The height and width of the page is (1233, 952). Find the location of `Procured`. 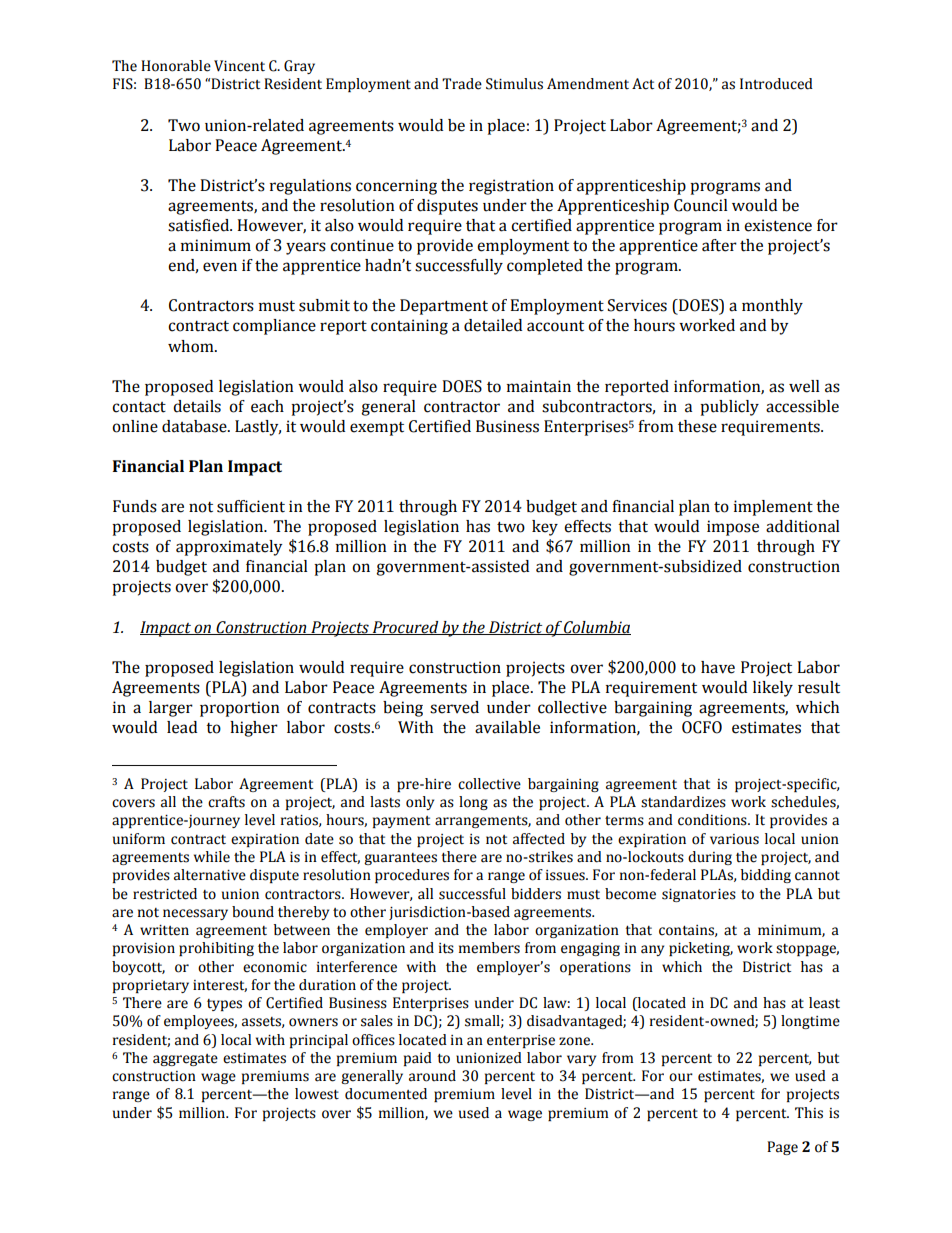

Procured is located at coordinates (405, 628).
